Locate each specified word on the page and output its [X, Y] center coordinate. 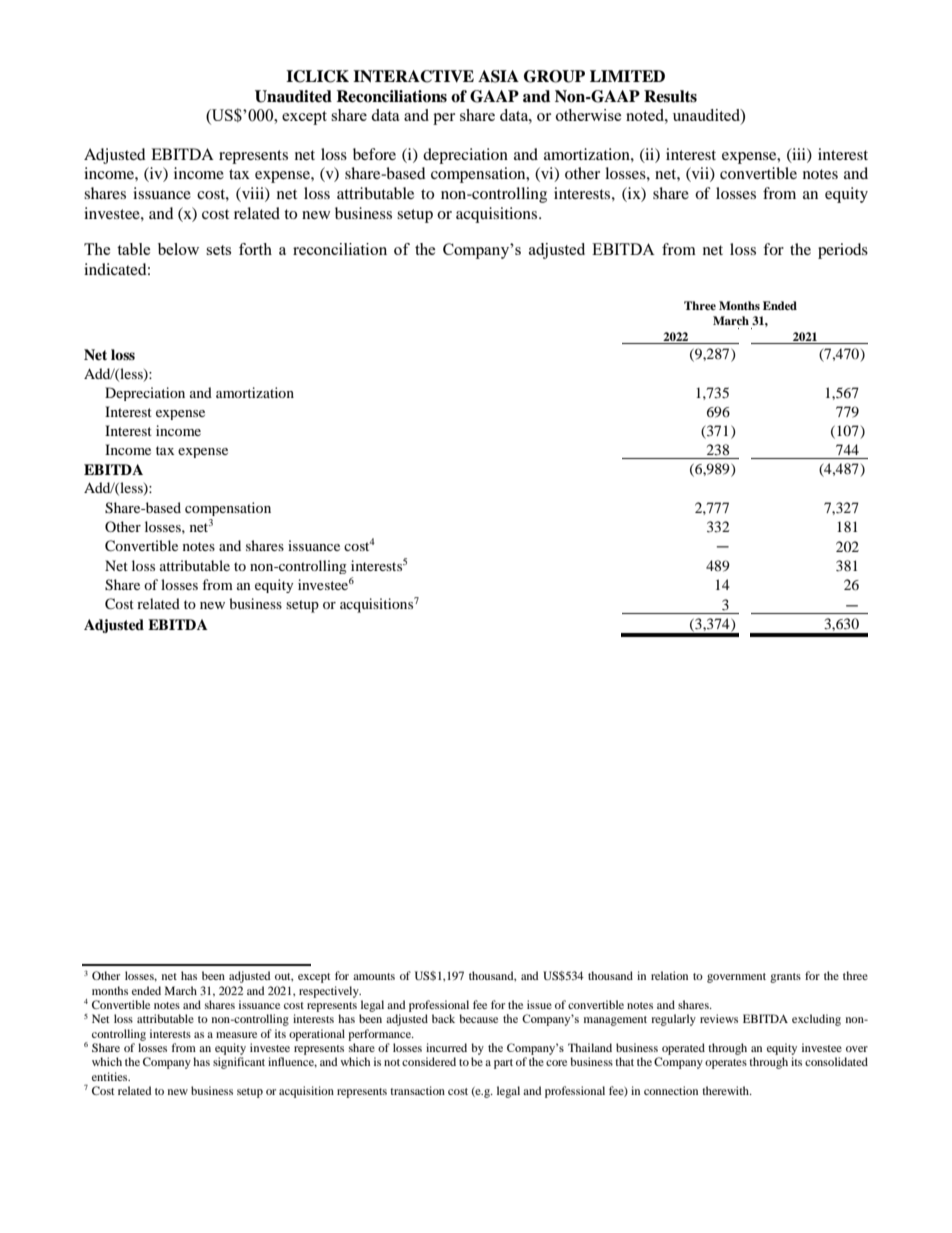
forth [255, 249]
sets [218, 250]
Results [670, 96]
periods [843, 251]
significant [239, 1063]
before [374, 154]
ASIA [498, 76]
